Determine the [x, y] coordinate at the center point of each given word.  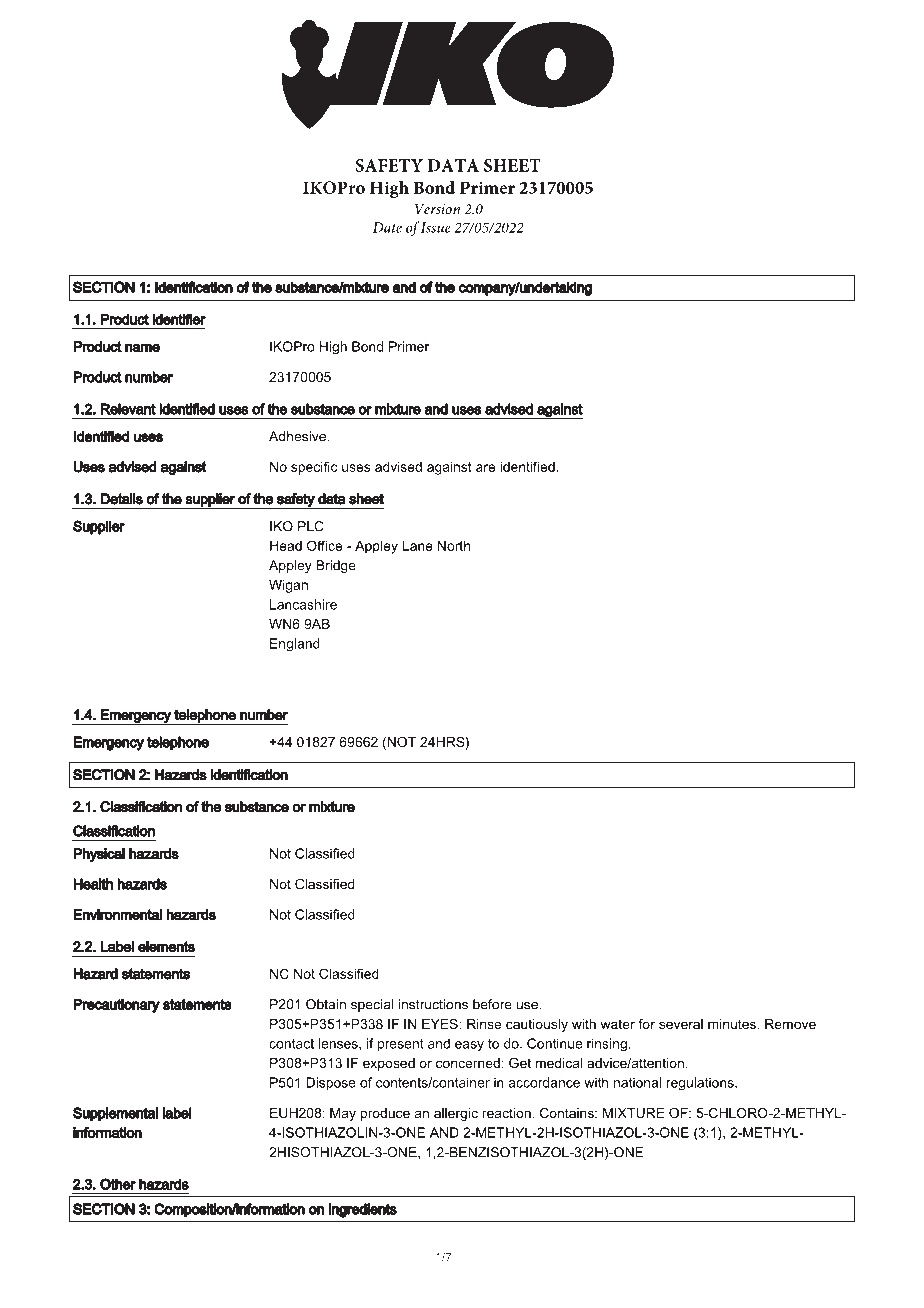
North [454, 545]
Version [437, 209]
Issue [436, 227]
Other [118, 1184]
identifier [179, 319]
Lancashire [303, 604]
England [295, 645]
